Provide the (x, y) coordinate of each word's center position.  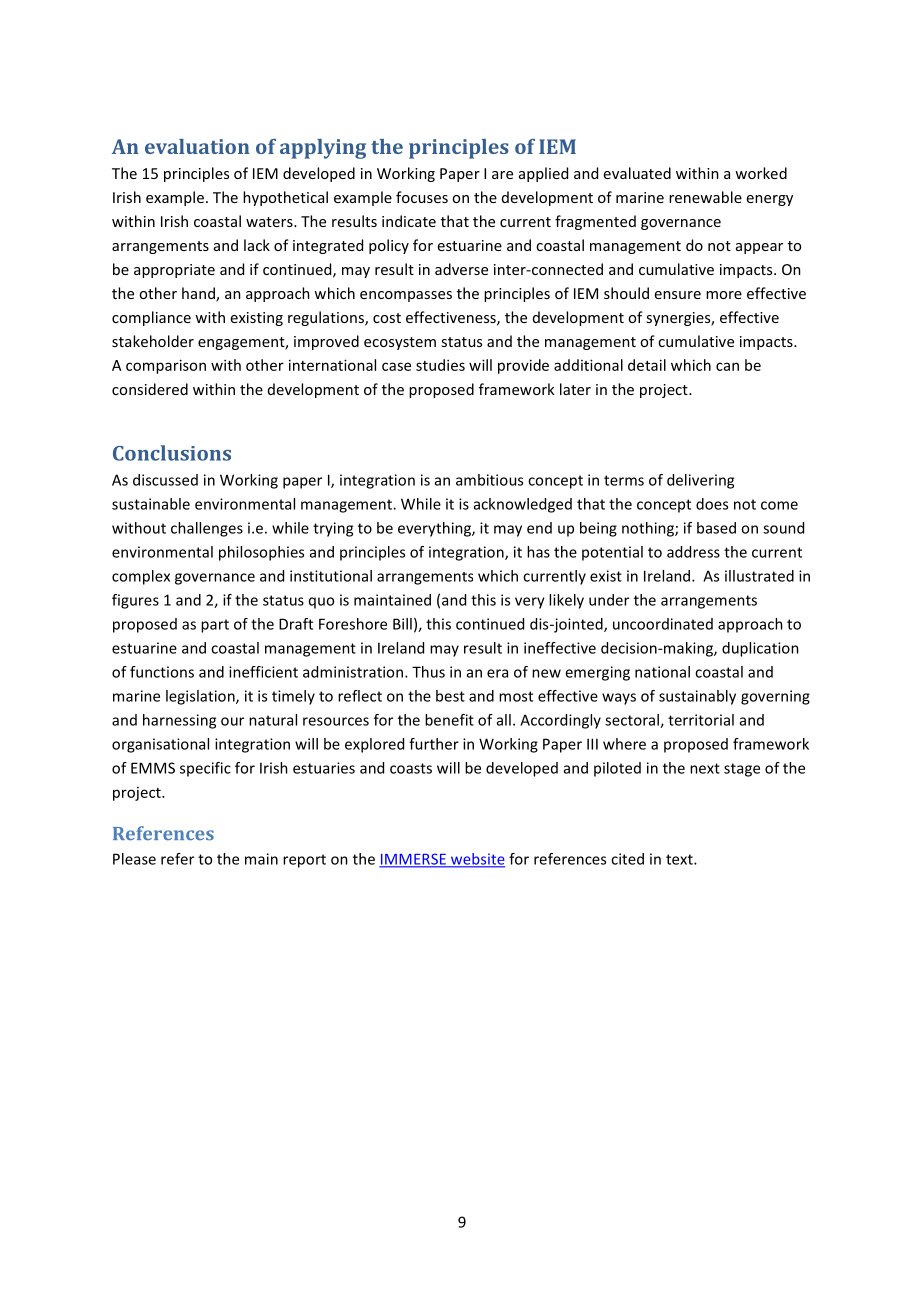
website (477, 860)
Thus (428, 672)
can (727, 366)
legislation (201, 697)
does (712, 504)
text (680, 859)
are (502, 175)
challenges (207, 529)
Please (134, 859)
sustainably (697, 697)
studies (440, 365)
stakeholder (153, 341)
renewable (705, 197)
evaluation (197, 146)
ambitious (489, 480)
